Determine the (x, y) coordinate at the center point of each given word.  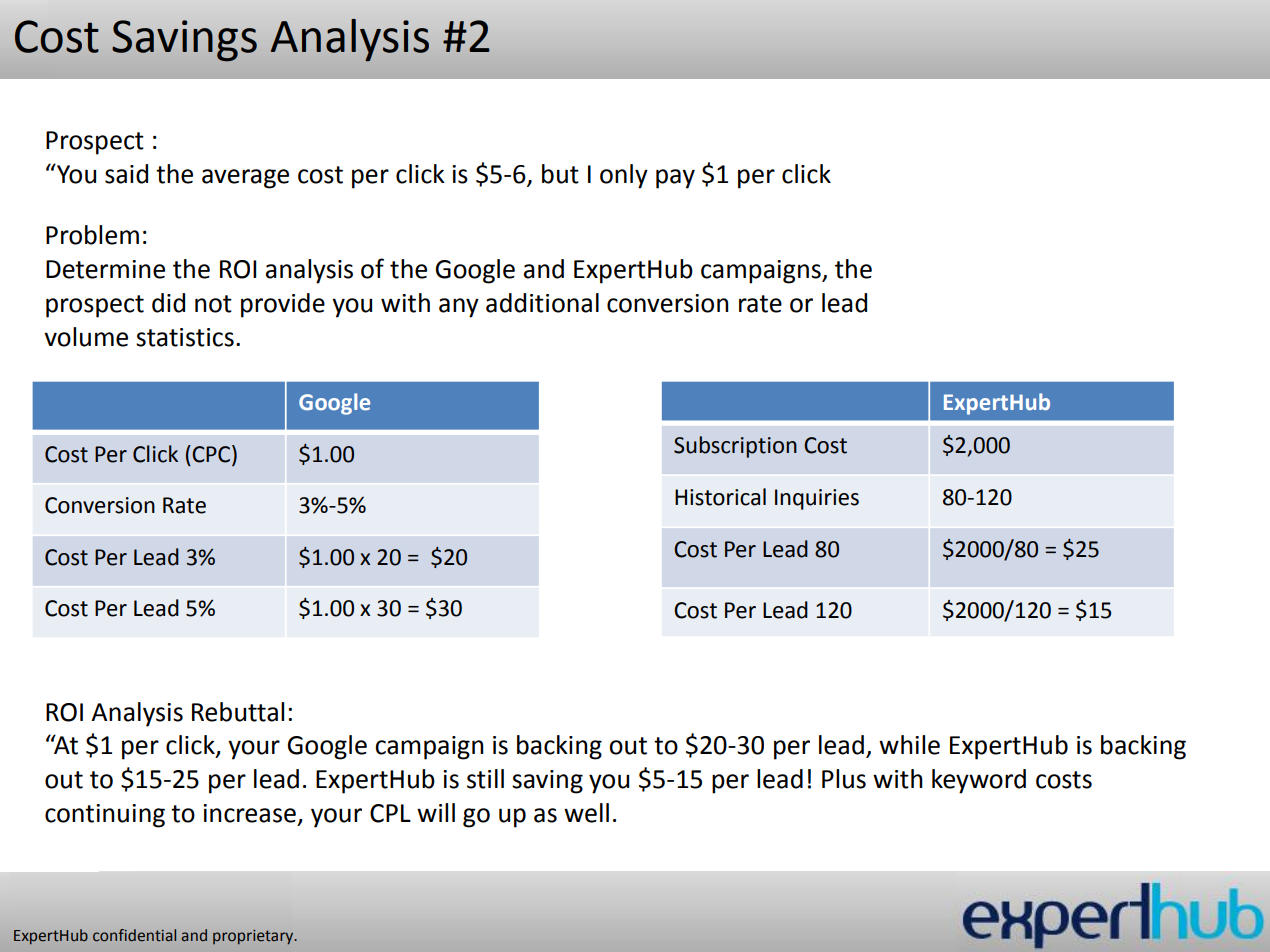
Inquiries (817, 499)
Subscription (735, 447)
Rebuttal (238, 712)
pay (675, 179)
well (586, 813)
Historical (720, 497)
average (245, 179)
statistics (185, 337)
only (624, 176)
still (485, 779)
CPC (212, 454)
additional (542, 303)
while (909, 745)
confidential (134, 935)
